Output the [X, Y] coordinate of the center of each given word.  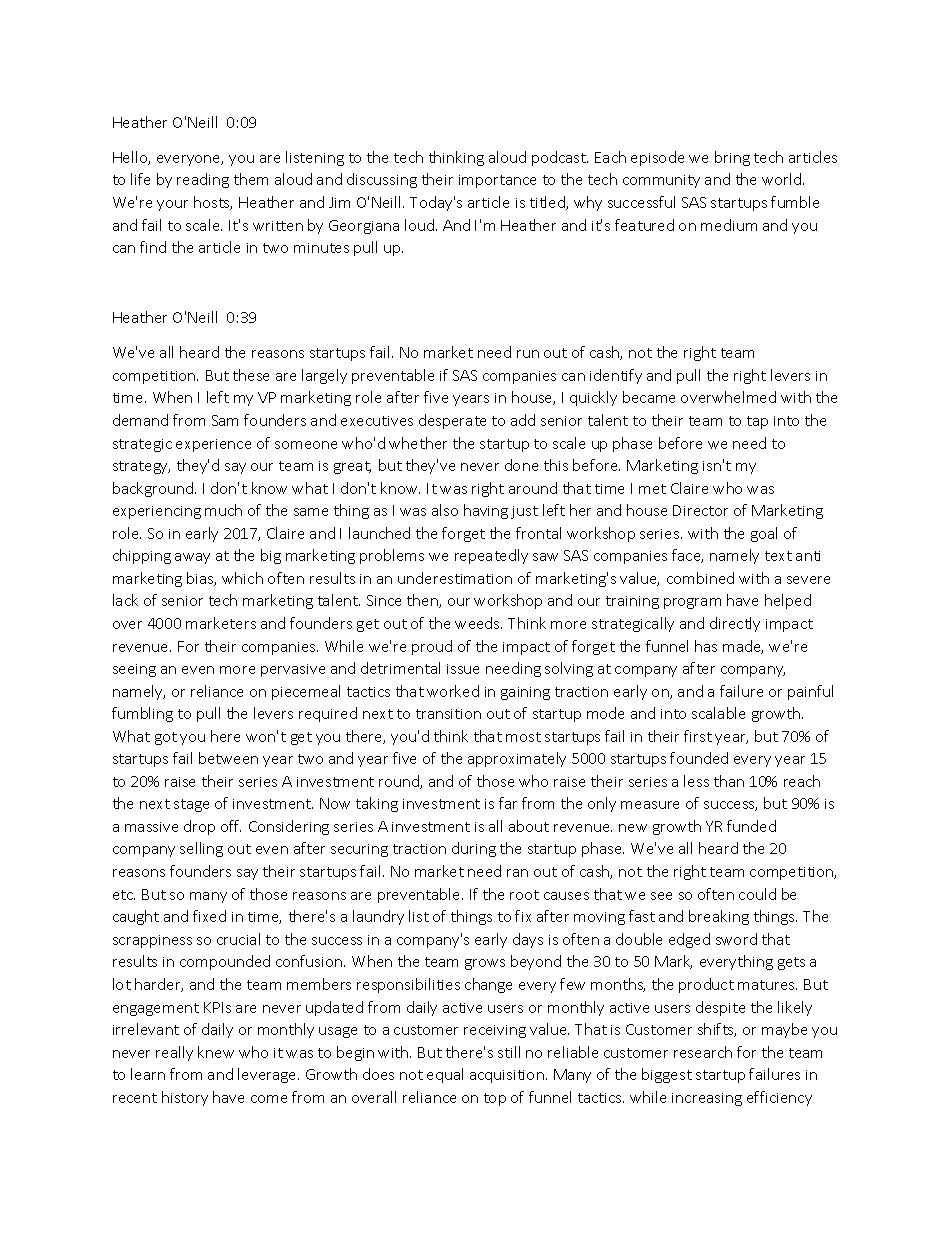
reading [203, 180]
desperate [452, 421]
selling [201, 849]
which [242, 578]
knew [216, 1052]
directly [735, 624]
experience [213, 445]
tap [757, 422]
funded [751, 826]
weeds [478, 623]
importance [497, 181]
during [474, 849]
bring [732, 158]
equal [445, 1075]
